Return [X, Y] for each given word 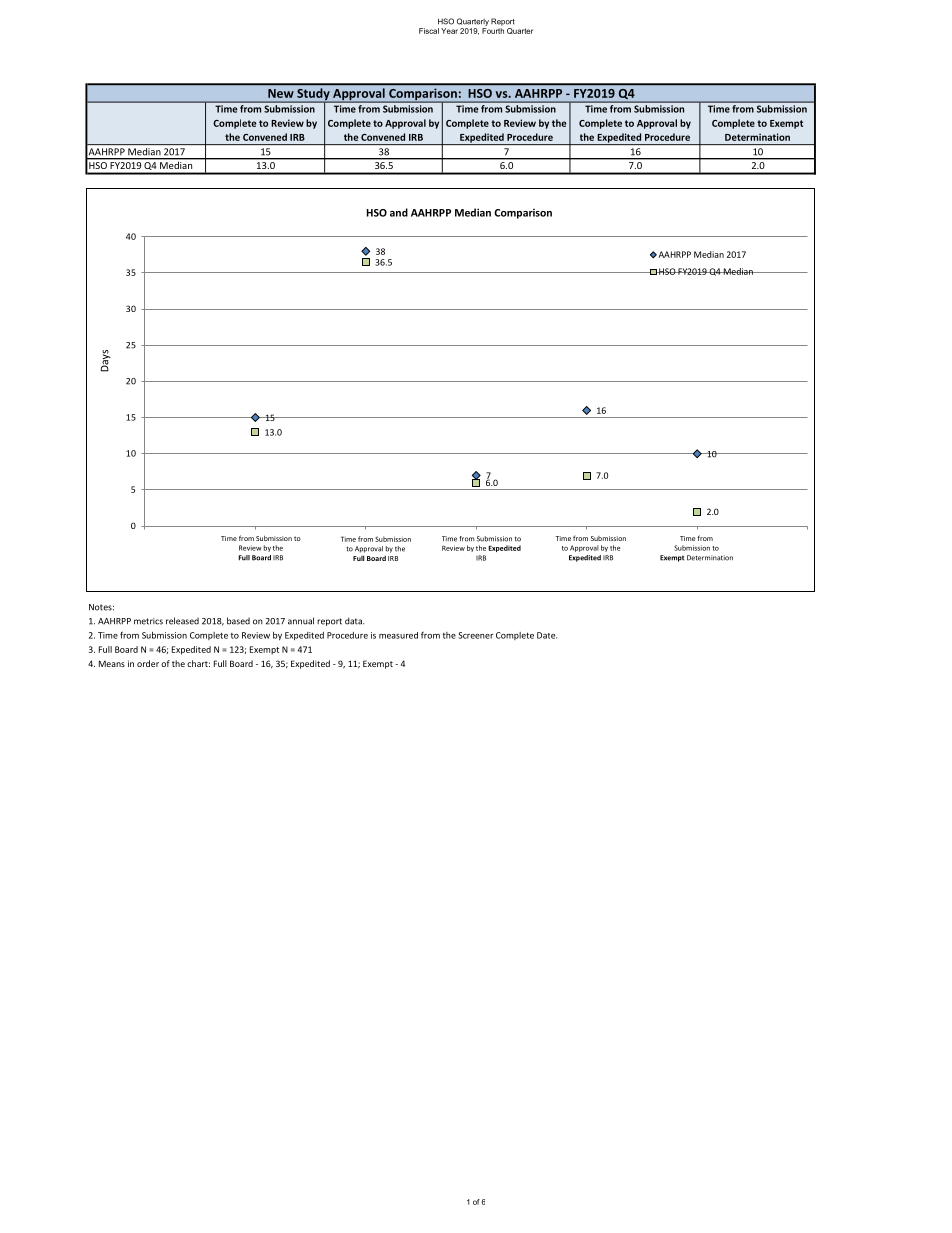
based [238, 621]
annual [301, 621]
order [148, 663]
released [182, 621]
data [354, 621]
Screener [475, 635]
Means [112, 663]
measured [398, 635]
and [399, 212]
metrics [148, 621]
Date [547, 635]
